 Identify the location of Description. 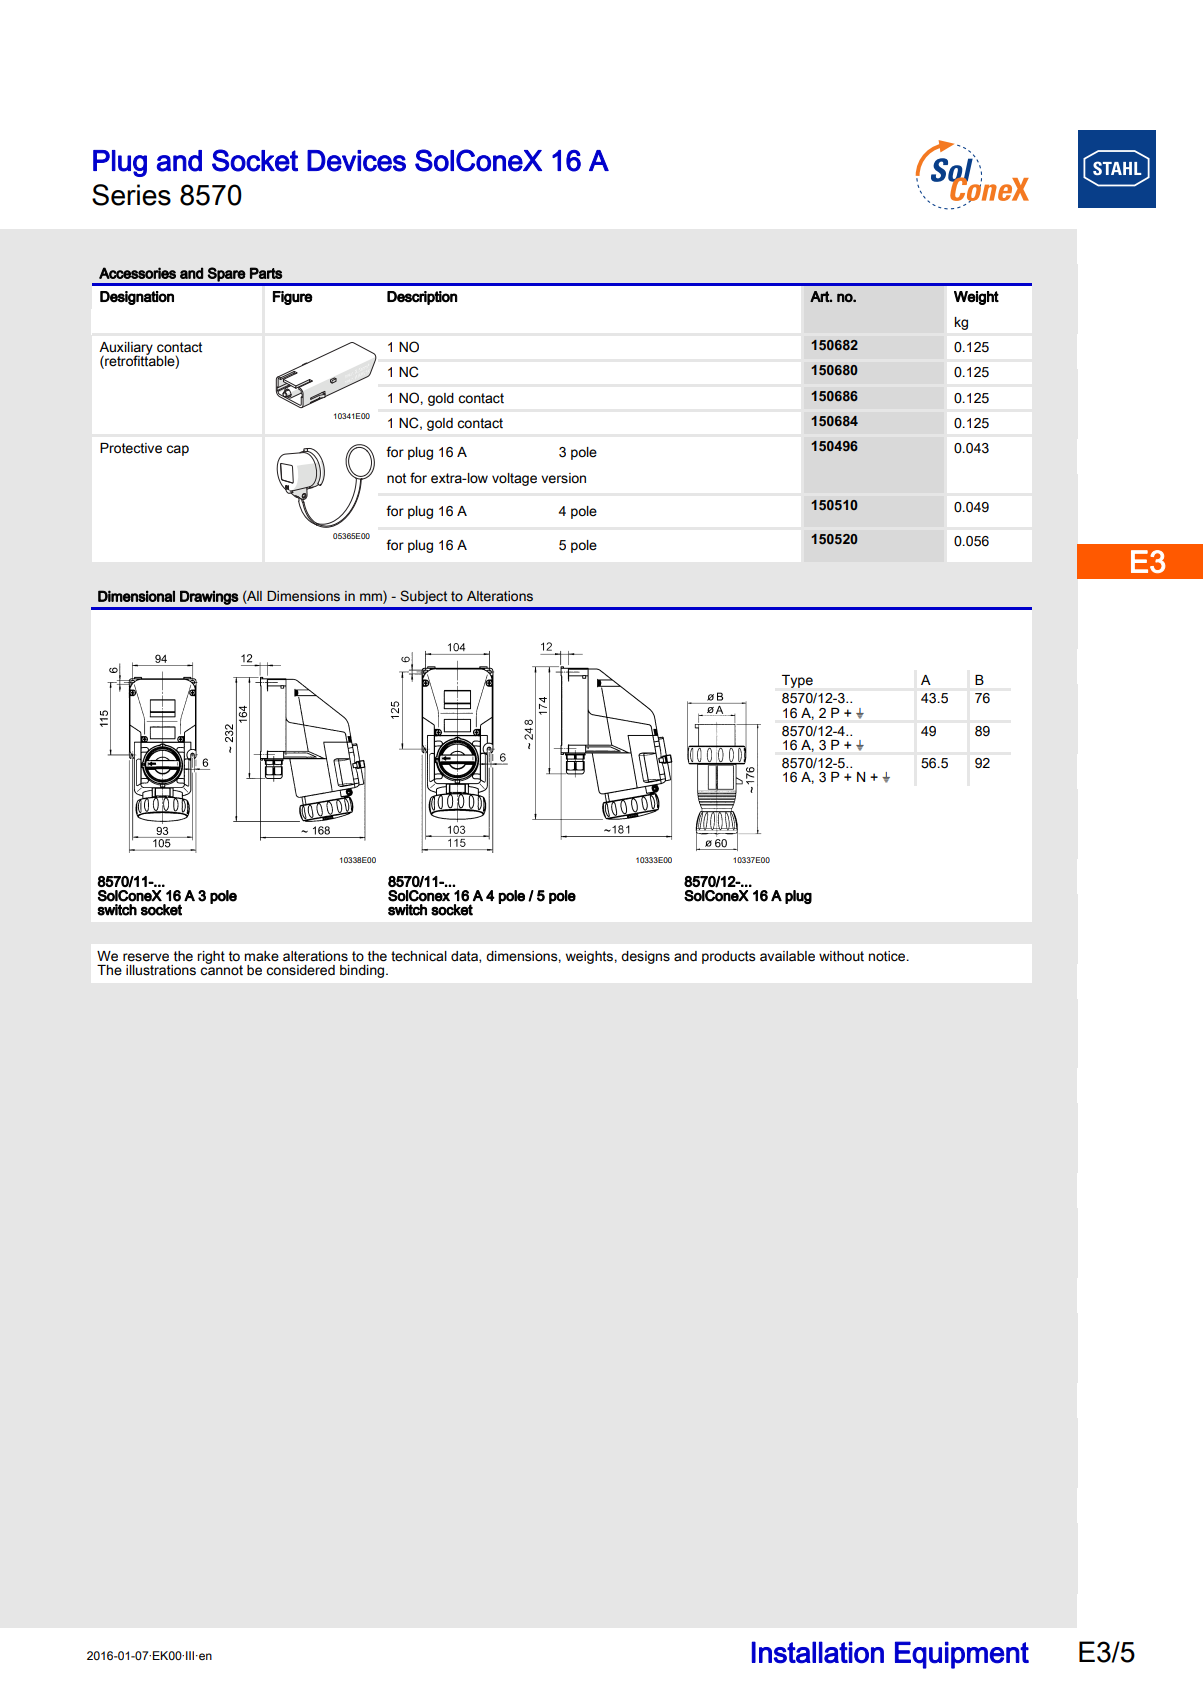
(422, 298).
